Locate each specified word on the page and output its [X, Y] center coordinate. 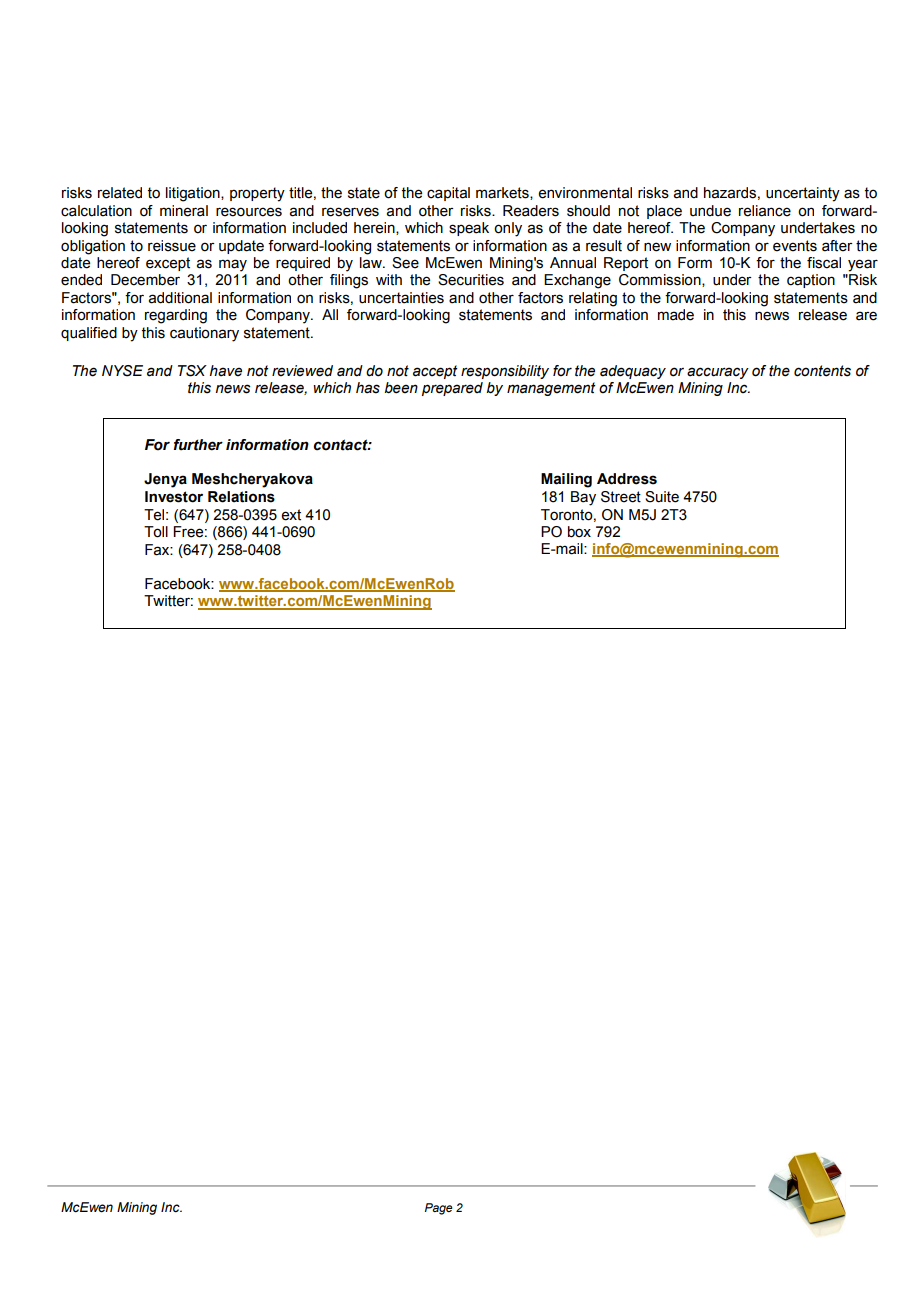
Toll [156, 532]
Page [438, 1209]
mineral [184, 211]
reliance [765, 211]
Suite [662, 497]
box [579, 532]
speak [469, 229]
